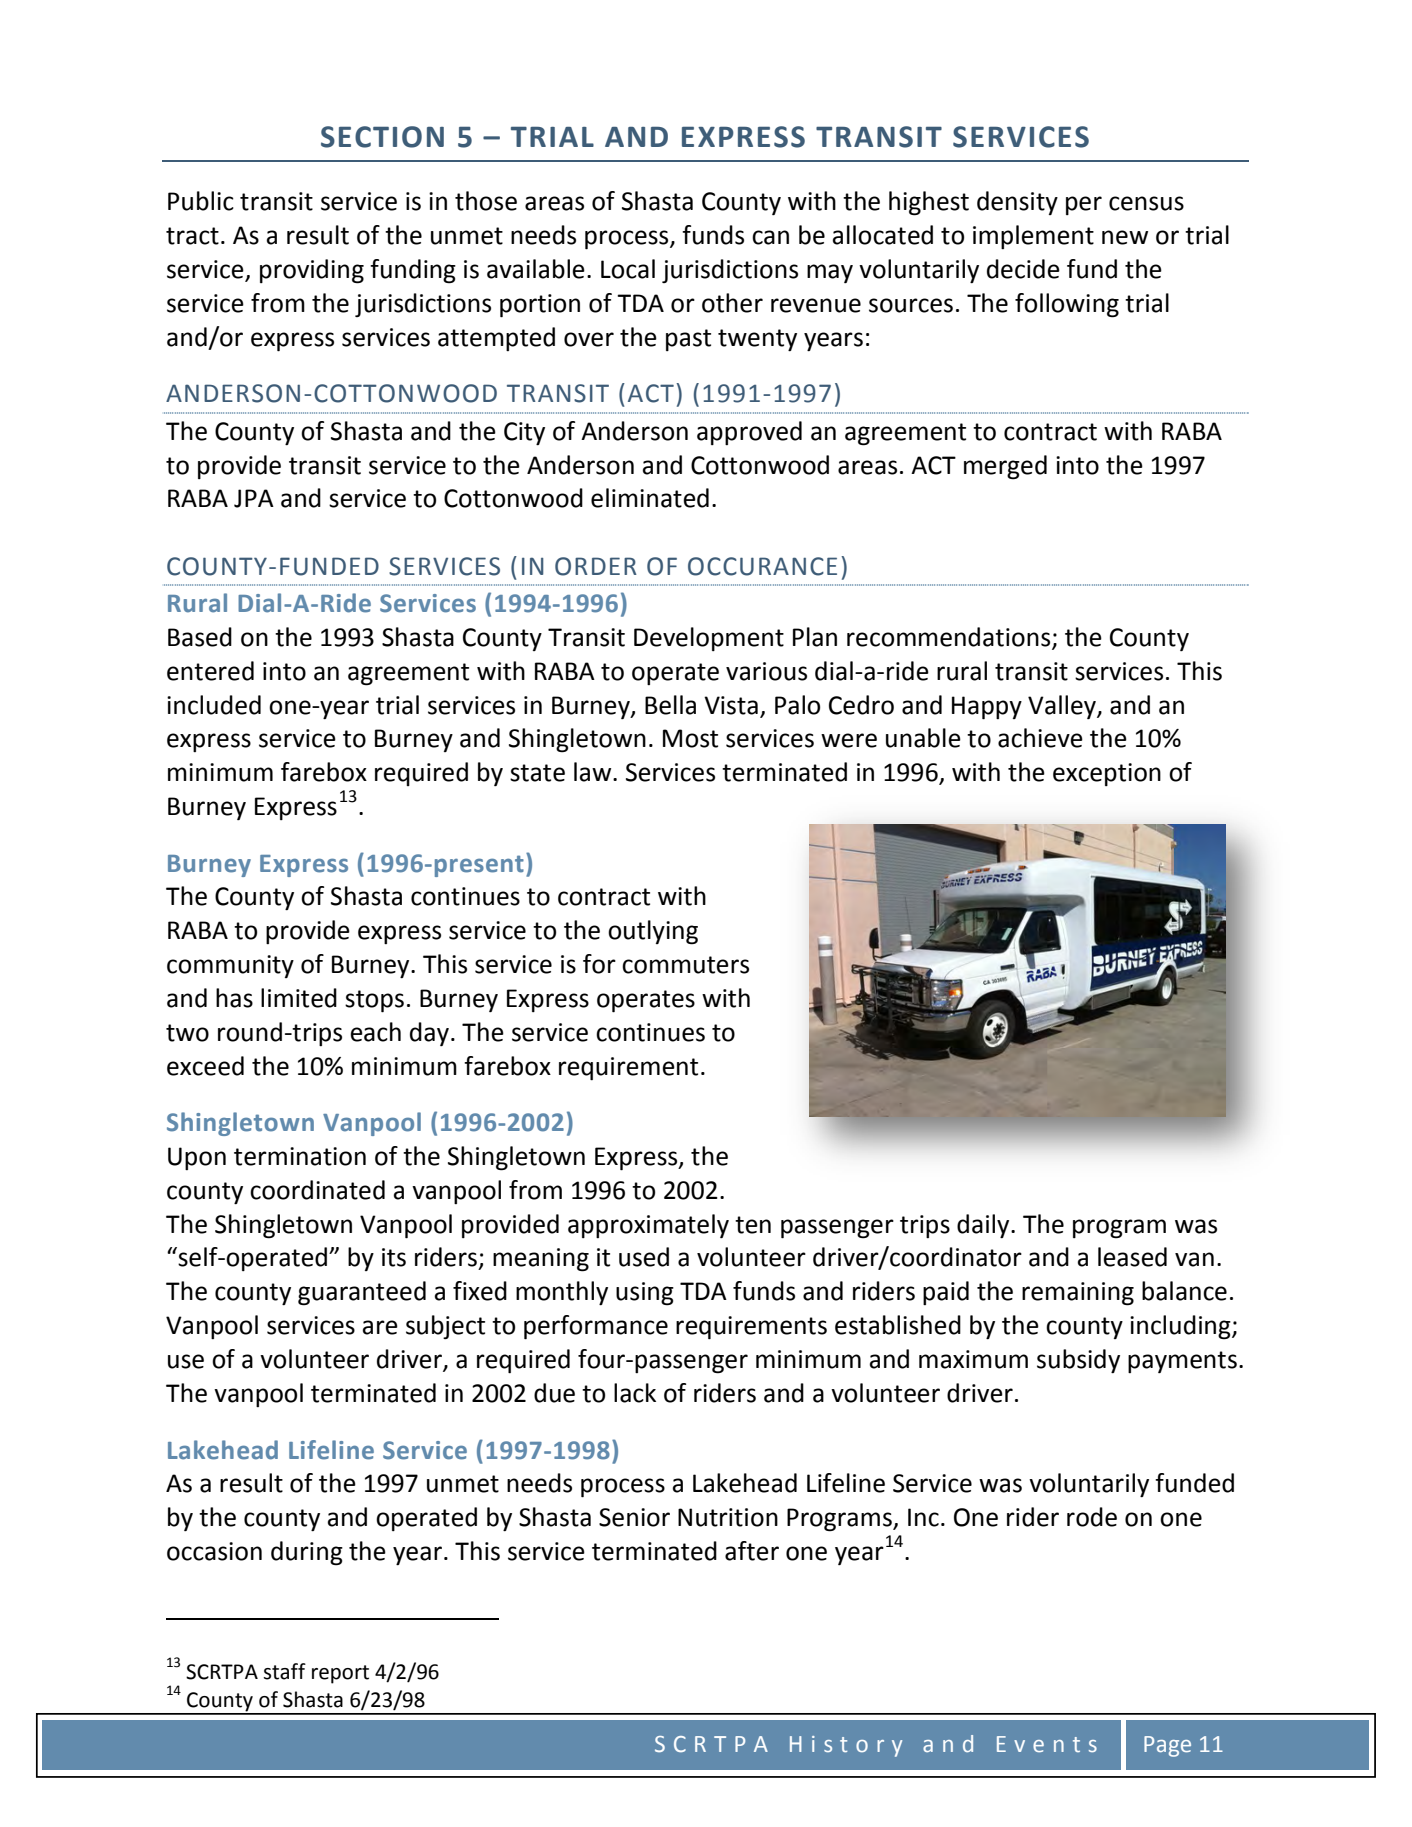  Describe the element at coordinates (299, 998) in the screenshot. I see `limited` at that location.
